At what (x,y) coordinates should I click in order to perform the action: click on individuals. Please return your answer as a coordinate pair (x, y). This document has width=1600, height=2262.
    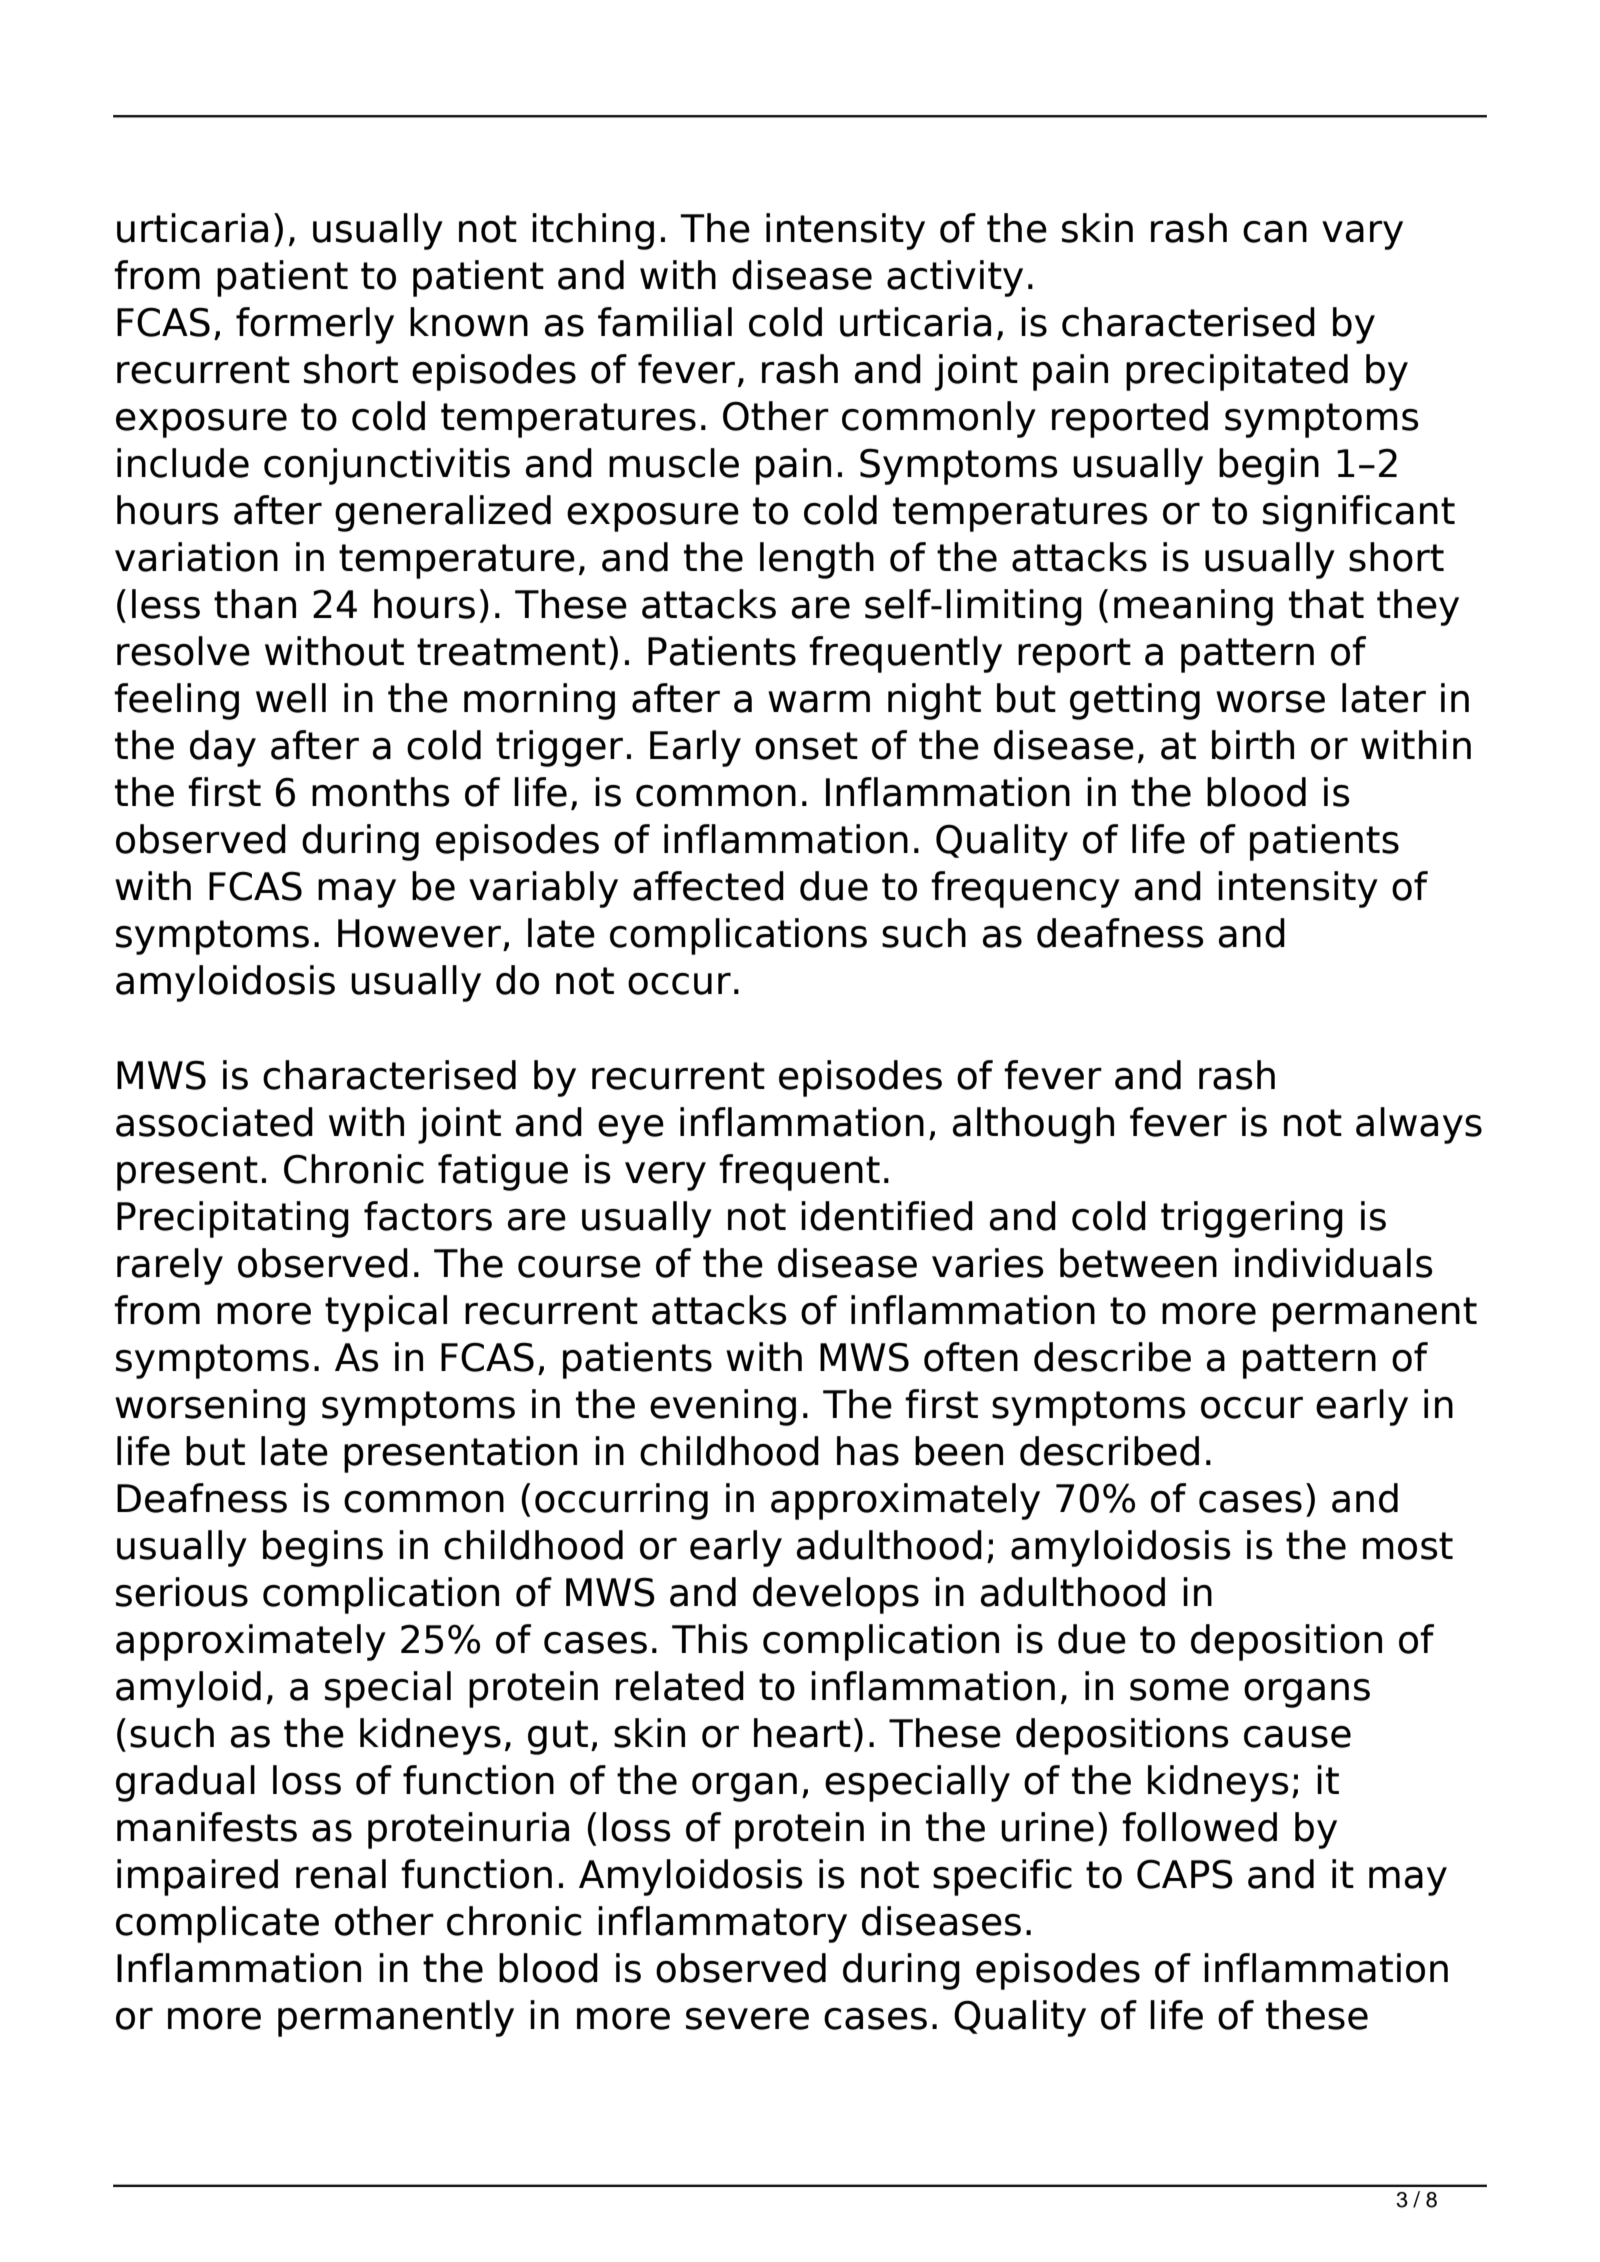
    Looking at the image, I should click on (1334, 1263).
